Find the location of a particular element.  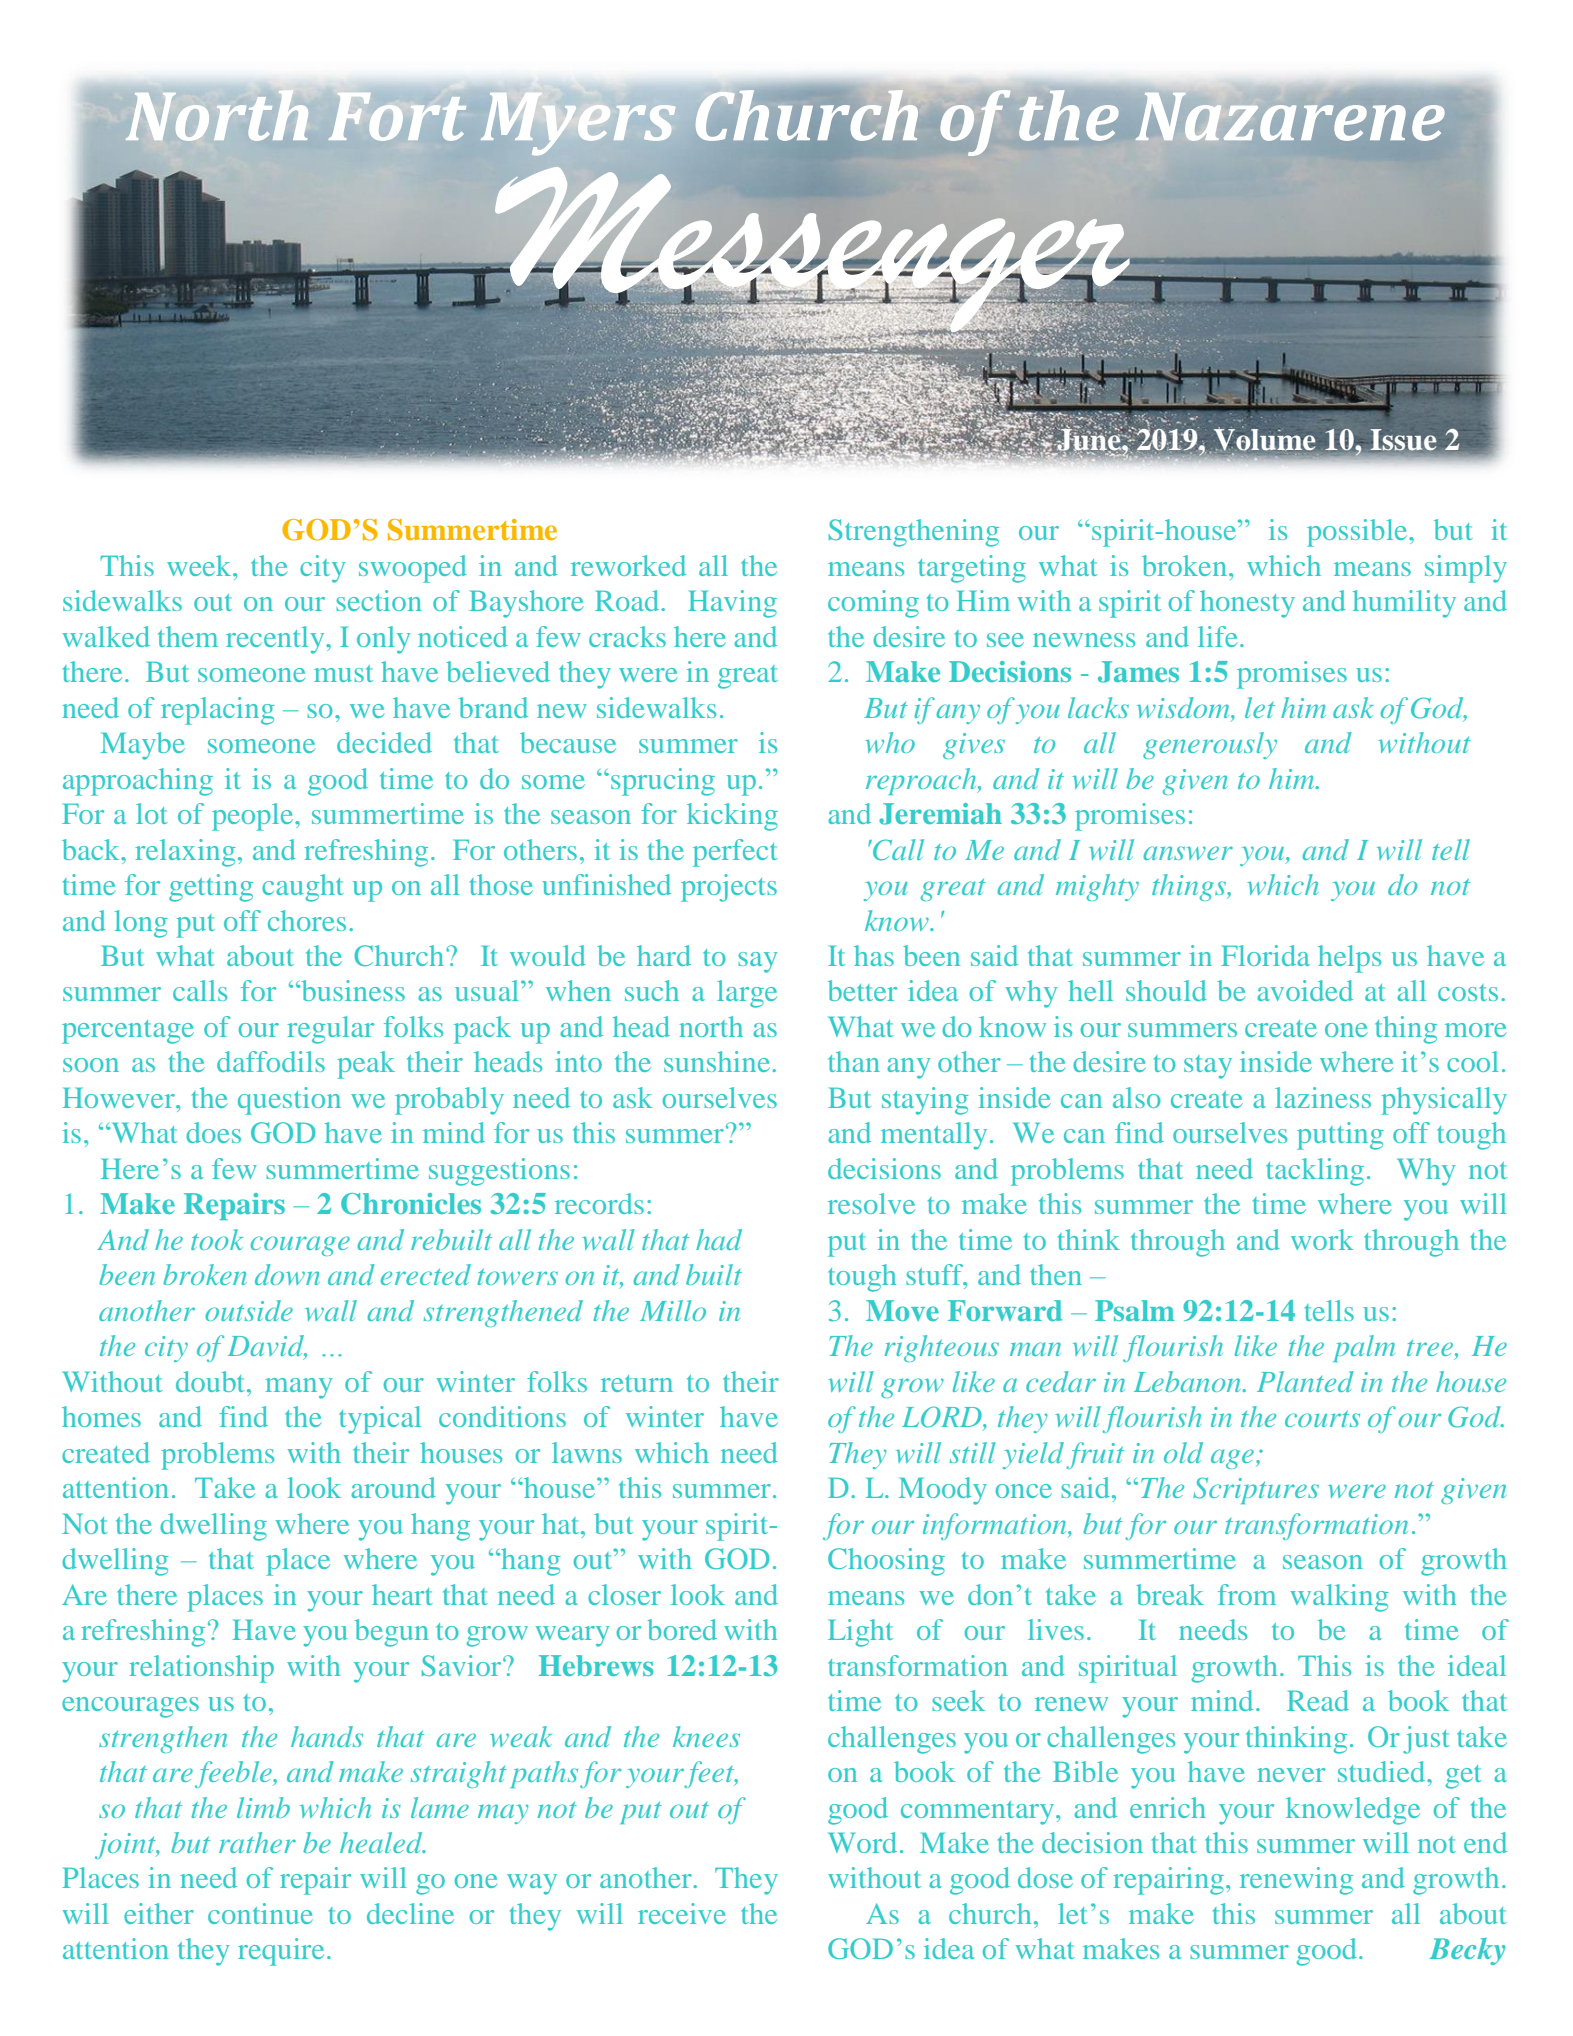

courts is located at coordinates (1322, 1418).
